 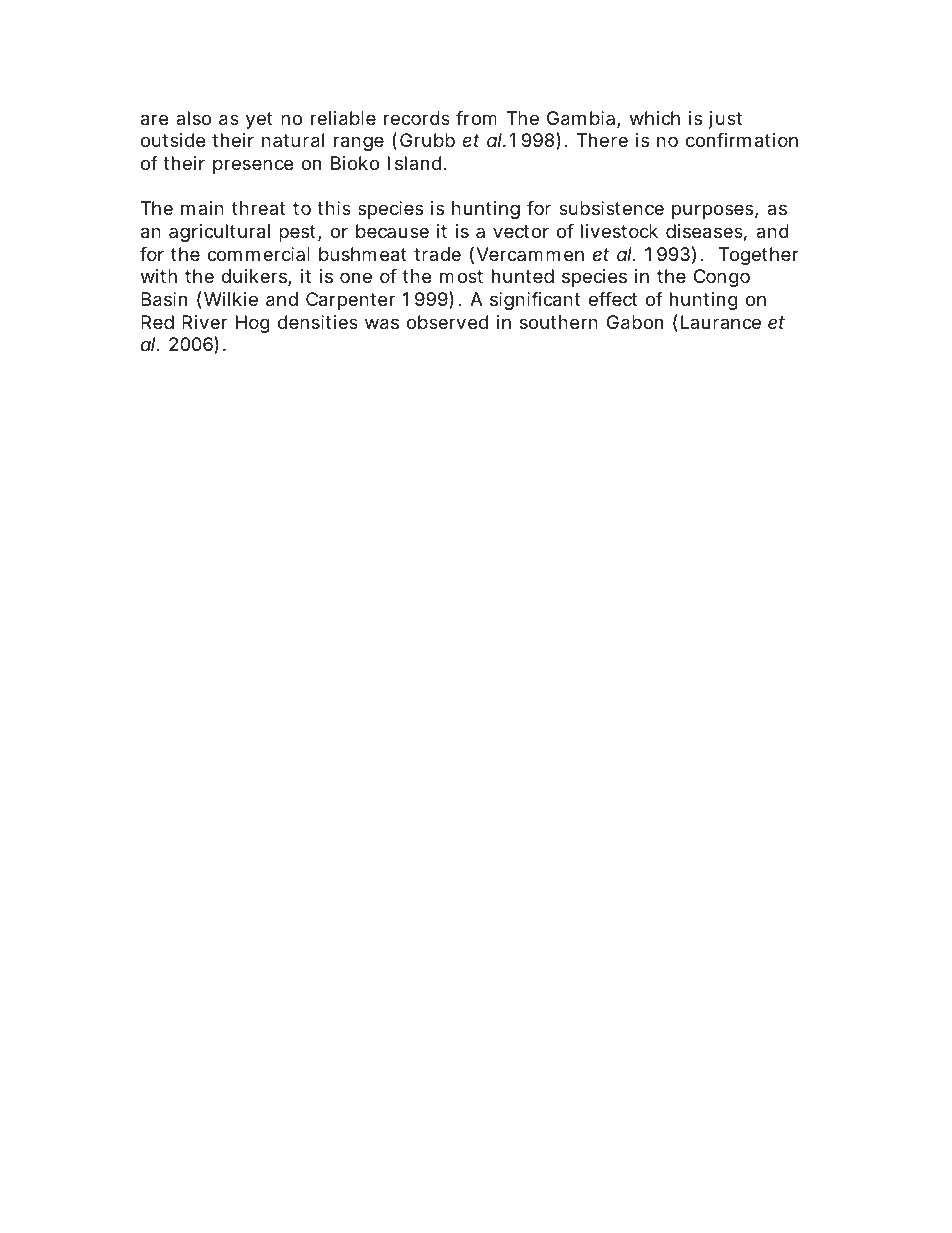 What do you see at coordinates (253, 166) in the document?
I see `presence` at bounding box center [253, 166].
